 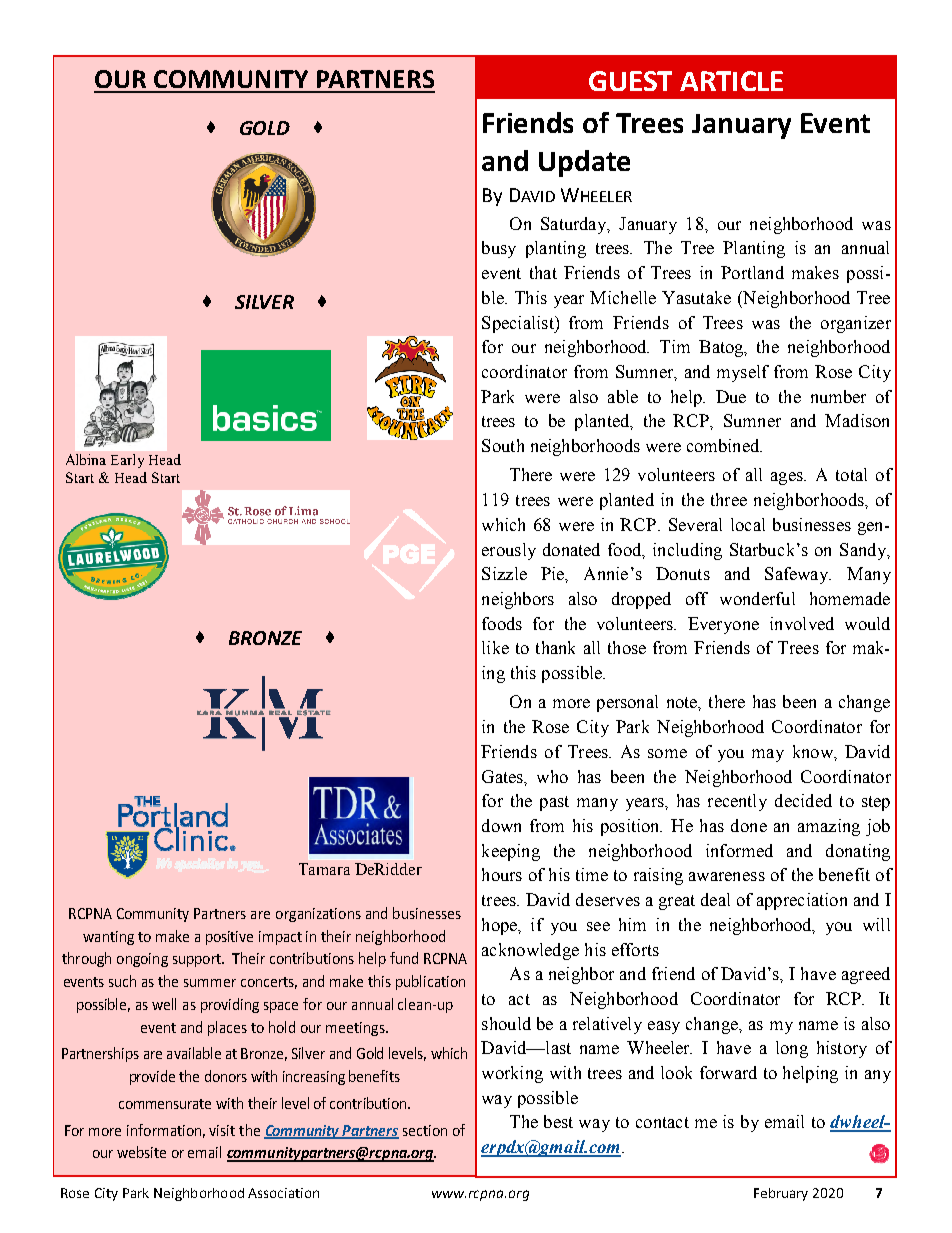 I want to click on February, so click(x=781, y=1194).
